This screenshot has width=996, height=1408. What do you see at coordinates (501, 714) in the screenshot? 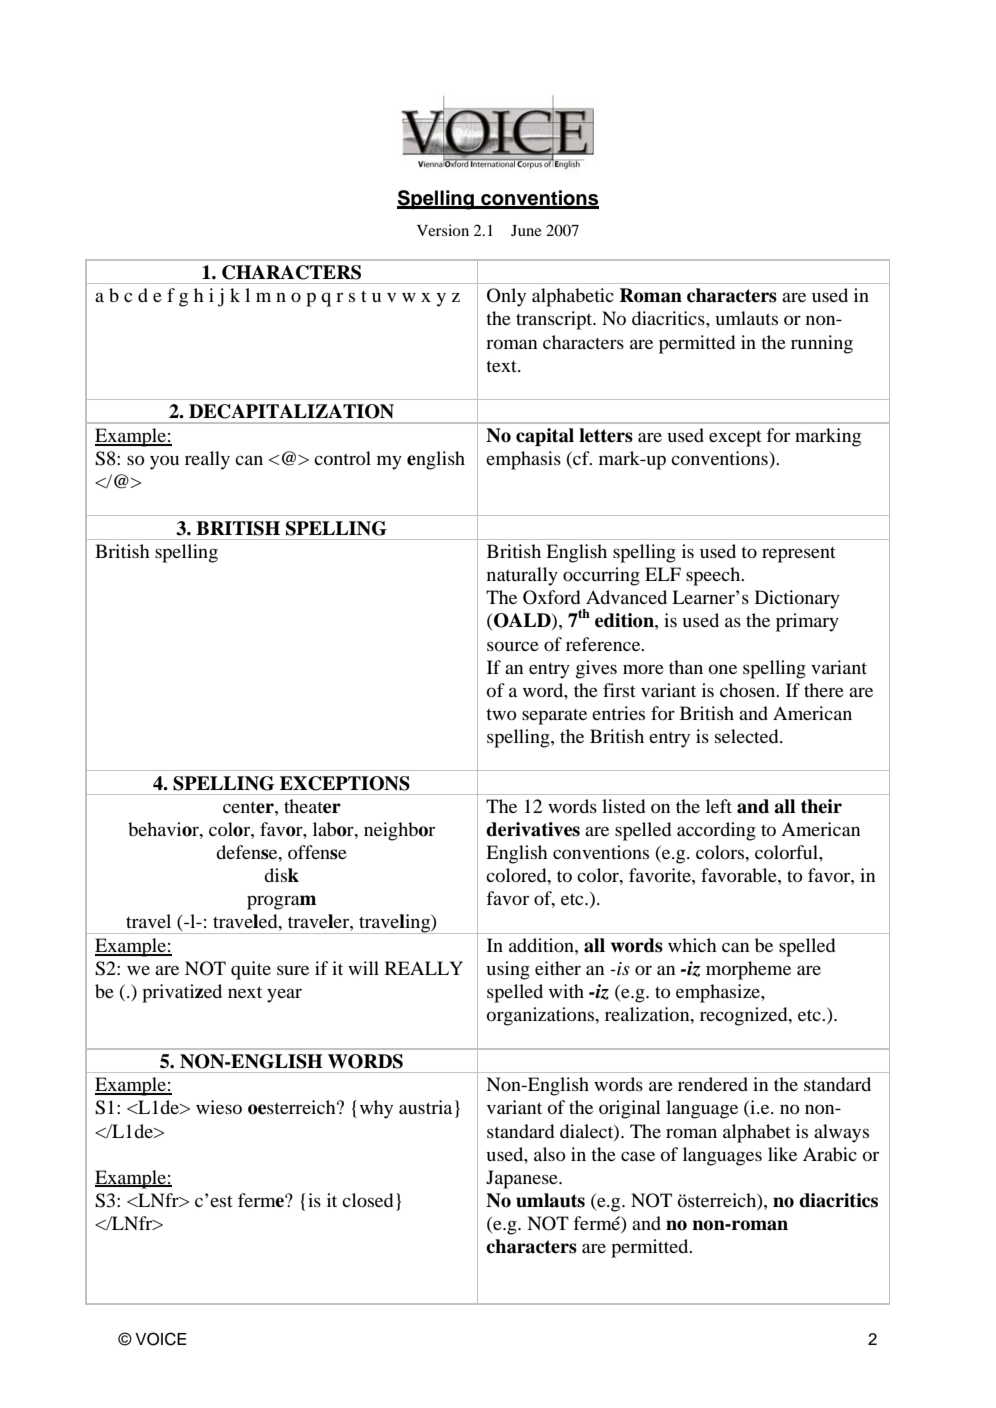
I see `two` at bounding box center [501, 714].
